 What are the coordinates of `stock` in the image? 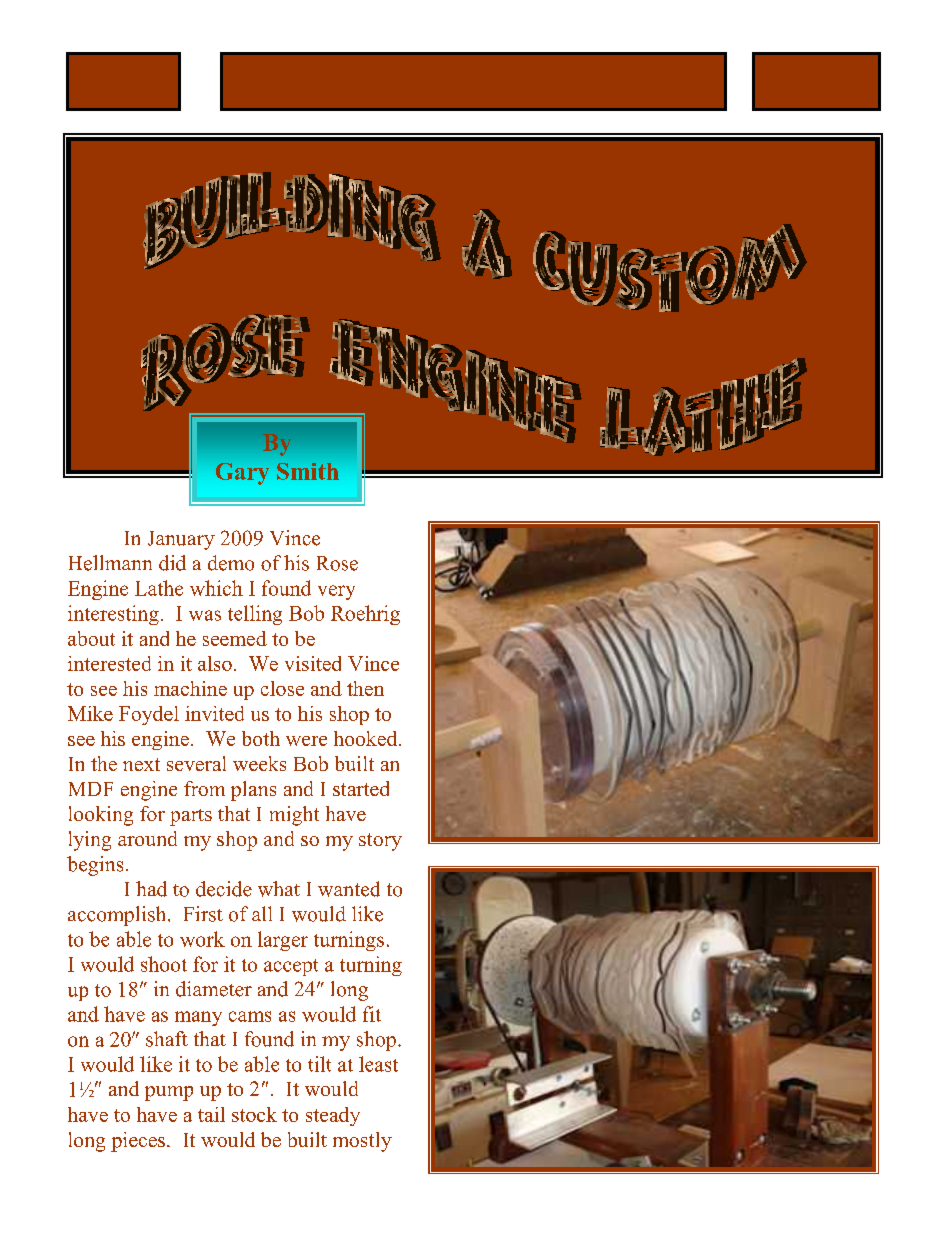 It's located at (254, 1114).
